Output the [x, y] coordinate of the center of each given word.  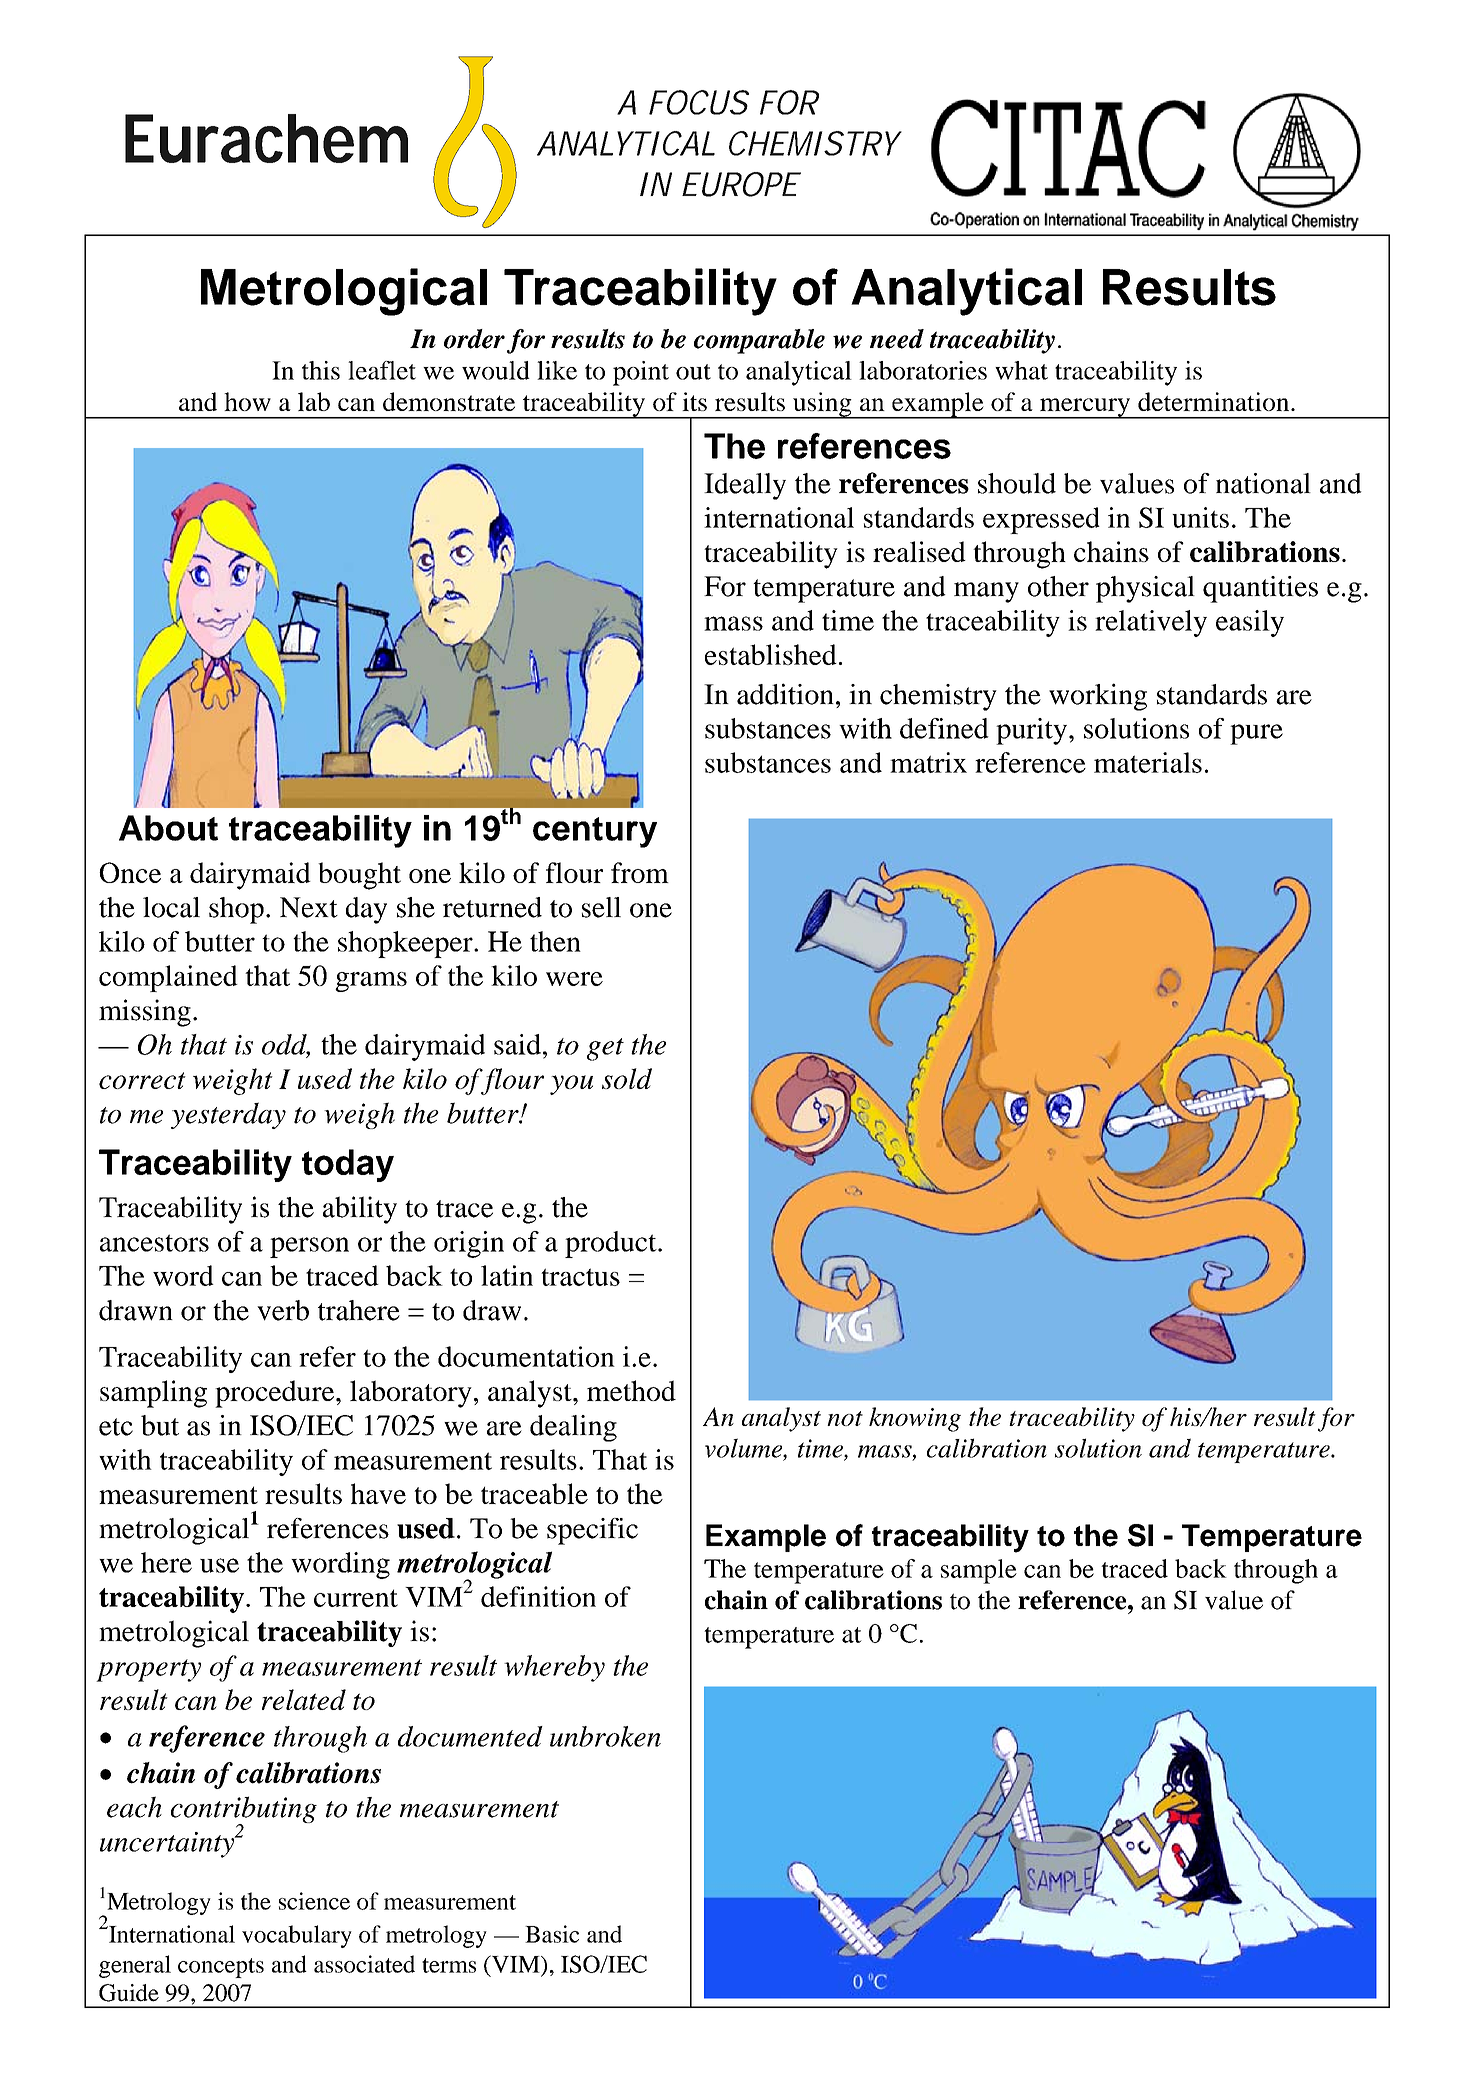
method [631, 1390]
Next [309, 907]
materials [1148, 762]
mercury [1085, 408]
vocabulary [297, 1936]
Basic [552, 1934]
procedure [276, 1394]
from [640, 872]
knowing [915, 1419]
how [247, 401]
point [641, 373]
